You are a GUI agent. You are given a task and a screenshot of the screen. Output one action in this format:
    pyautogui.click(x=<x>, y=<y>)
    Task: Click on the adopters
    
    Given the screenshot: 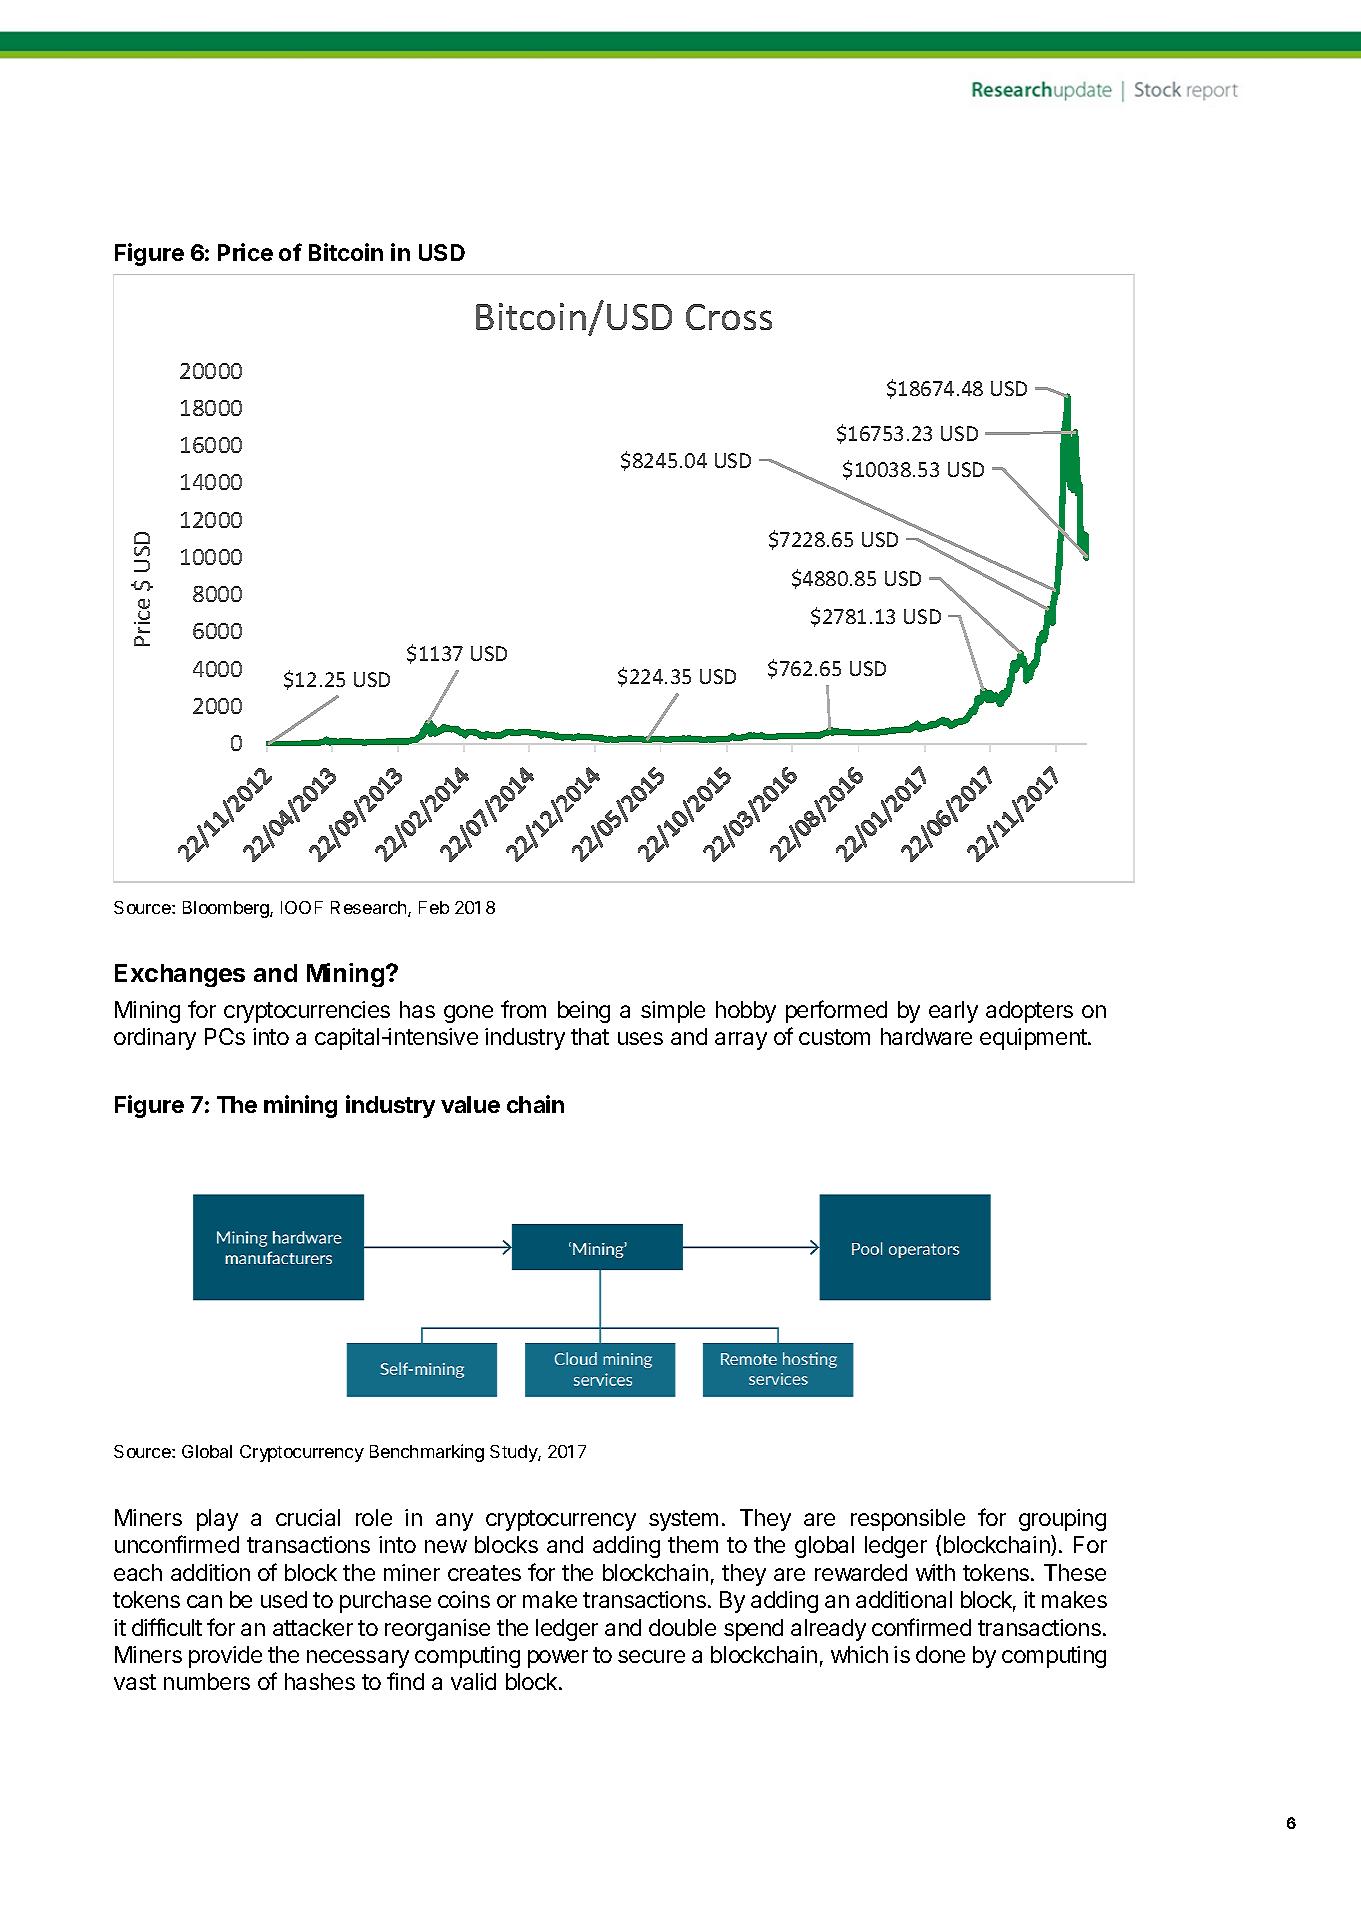 What is the action you would take?
    pyautogui.click(x=1029, y=1012)
